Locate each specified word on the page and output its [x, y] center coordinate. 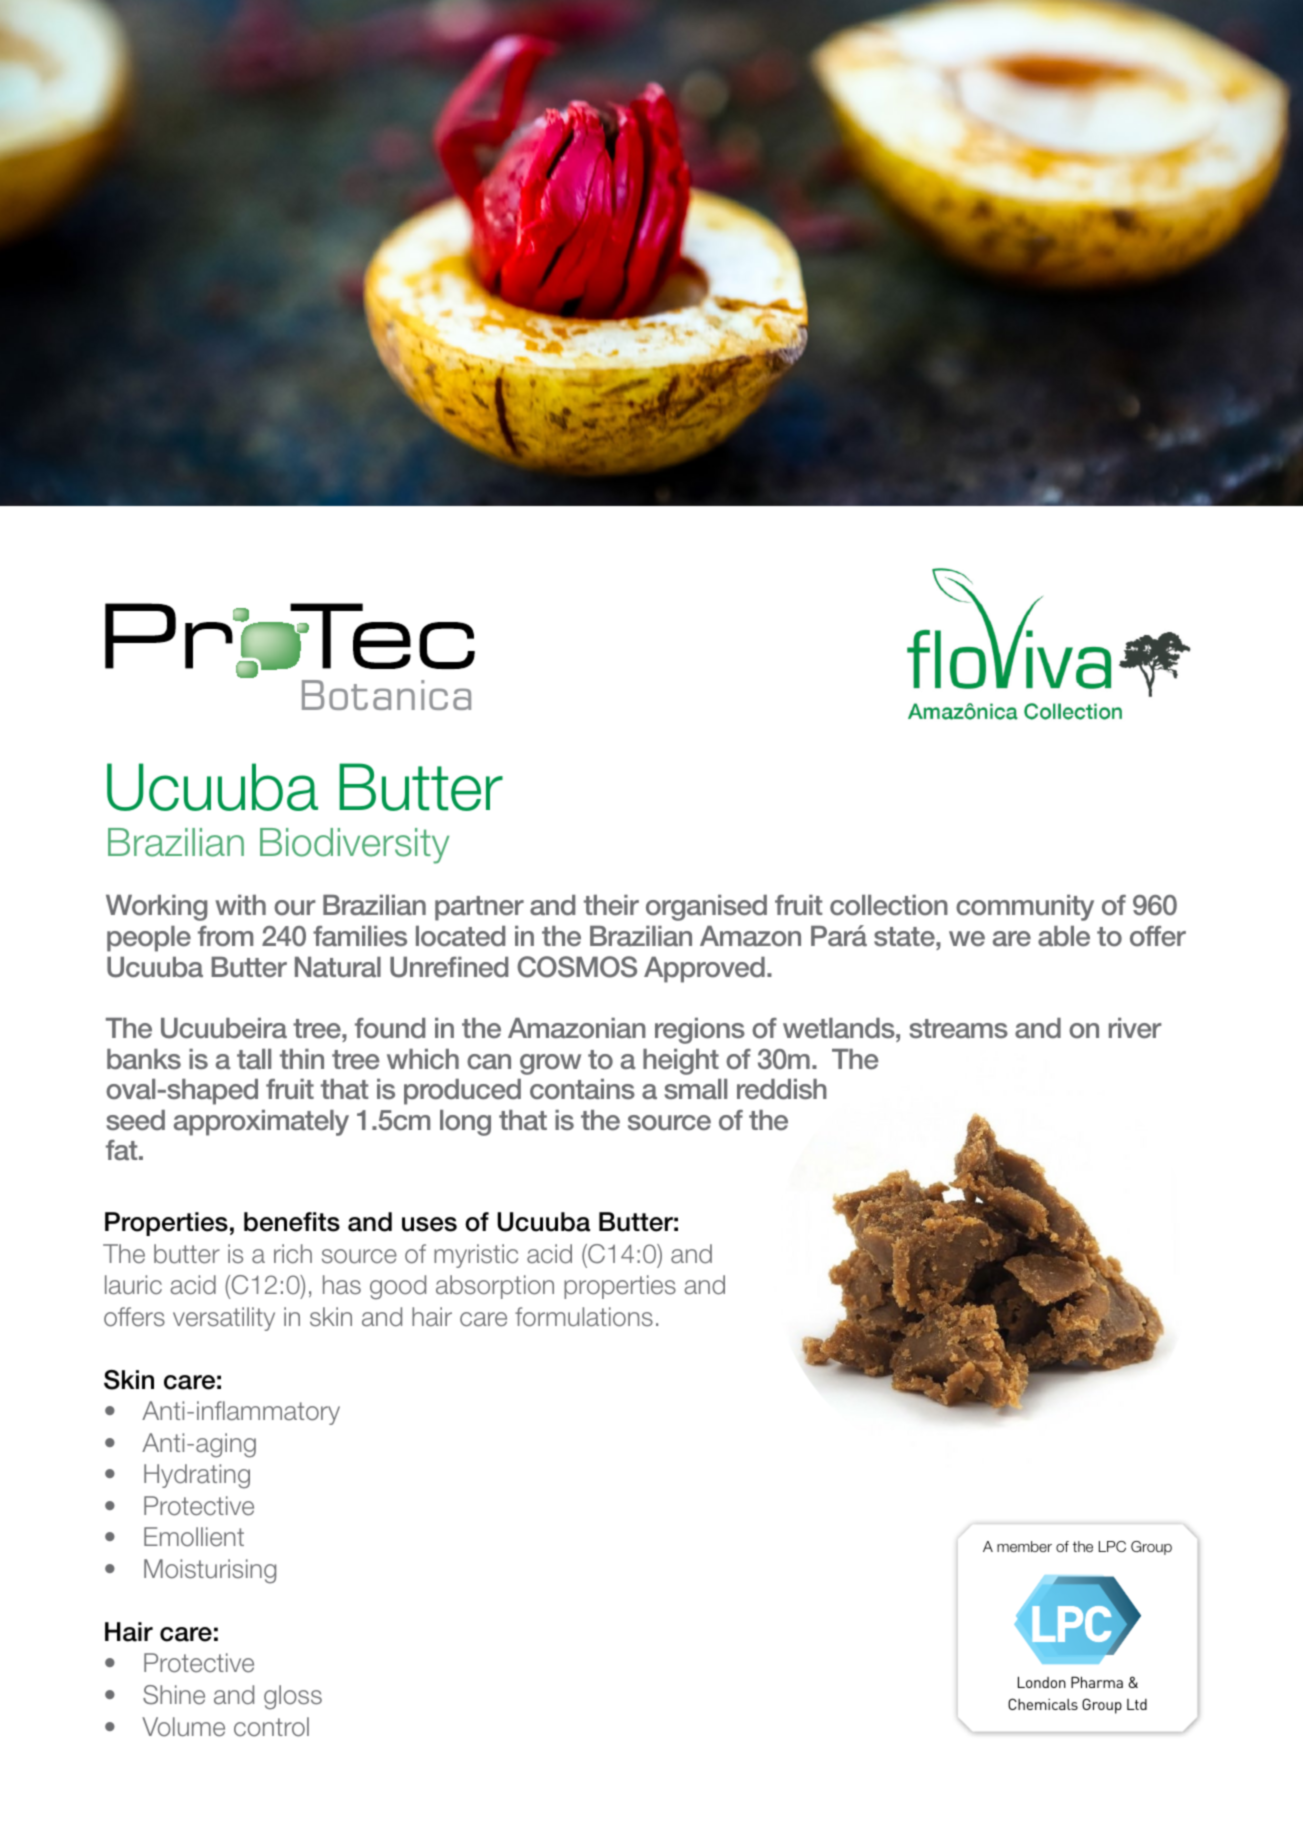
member [1024, 1546]
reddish [782, 1089]
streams [958, 1029]
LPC [1112, 1546]
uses [429, 1224]
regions [700, 1031]
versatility [224, 1319]
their [611, 905]
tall [254, 1059]
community [1025, 908]
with [240, 905]
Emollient [194, 1537]
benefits [292, 1222]
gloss [293, 1697]
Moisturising [210, 1571]
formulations [584, 1317]
